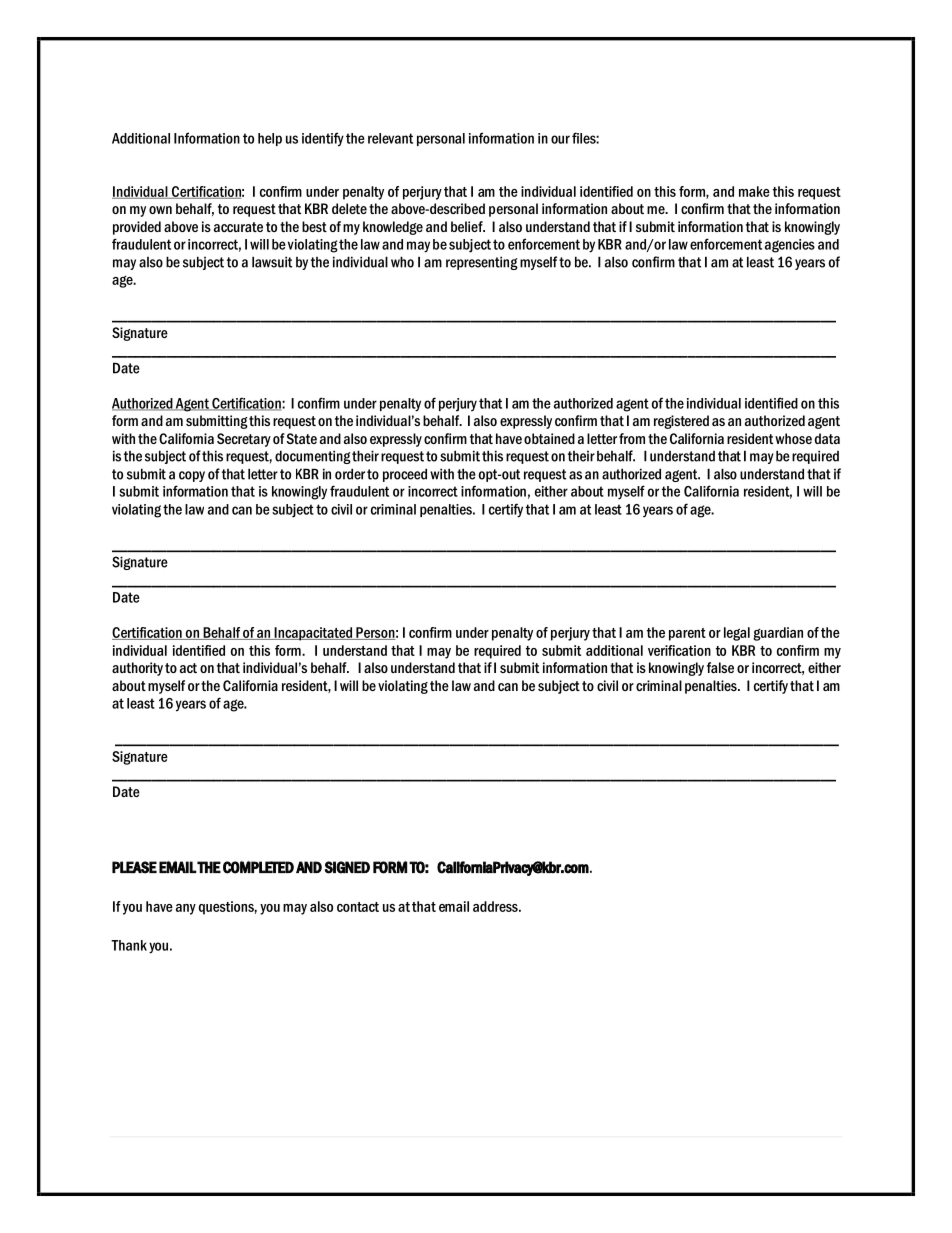 The height and width of the image is (1233, 952). Describe the element at coordinates (347, 867) in the image. I see `SIGNED` at that location.
